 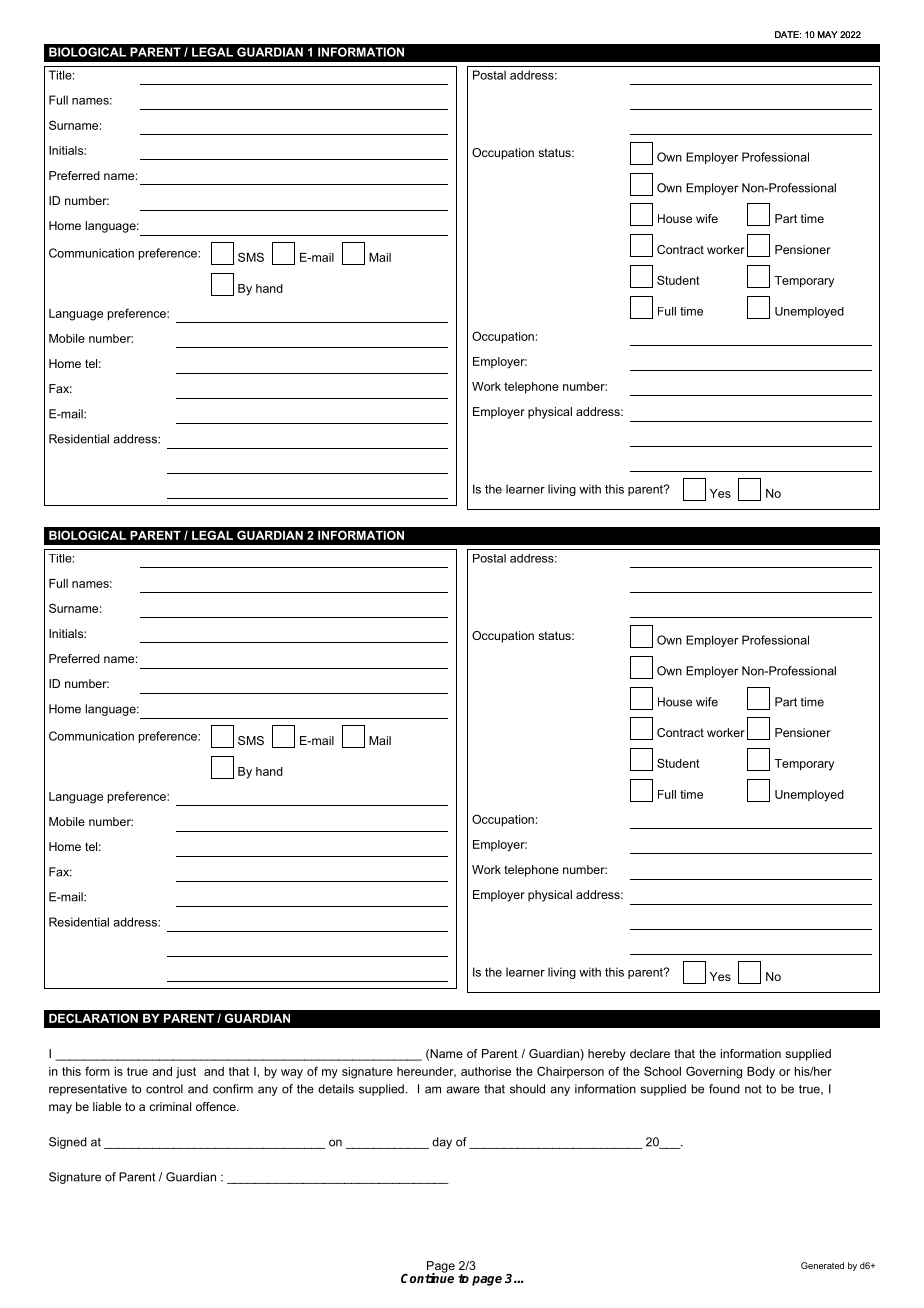 What do you see at coordinates (164, 1089) in the screenshot?
I see `control` at bounding box center [164, 1089].
